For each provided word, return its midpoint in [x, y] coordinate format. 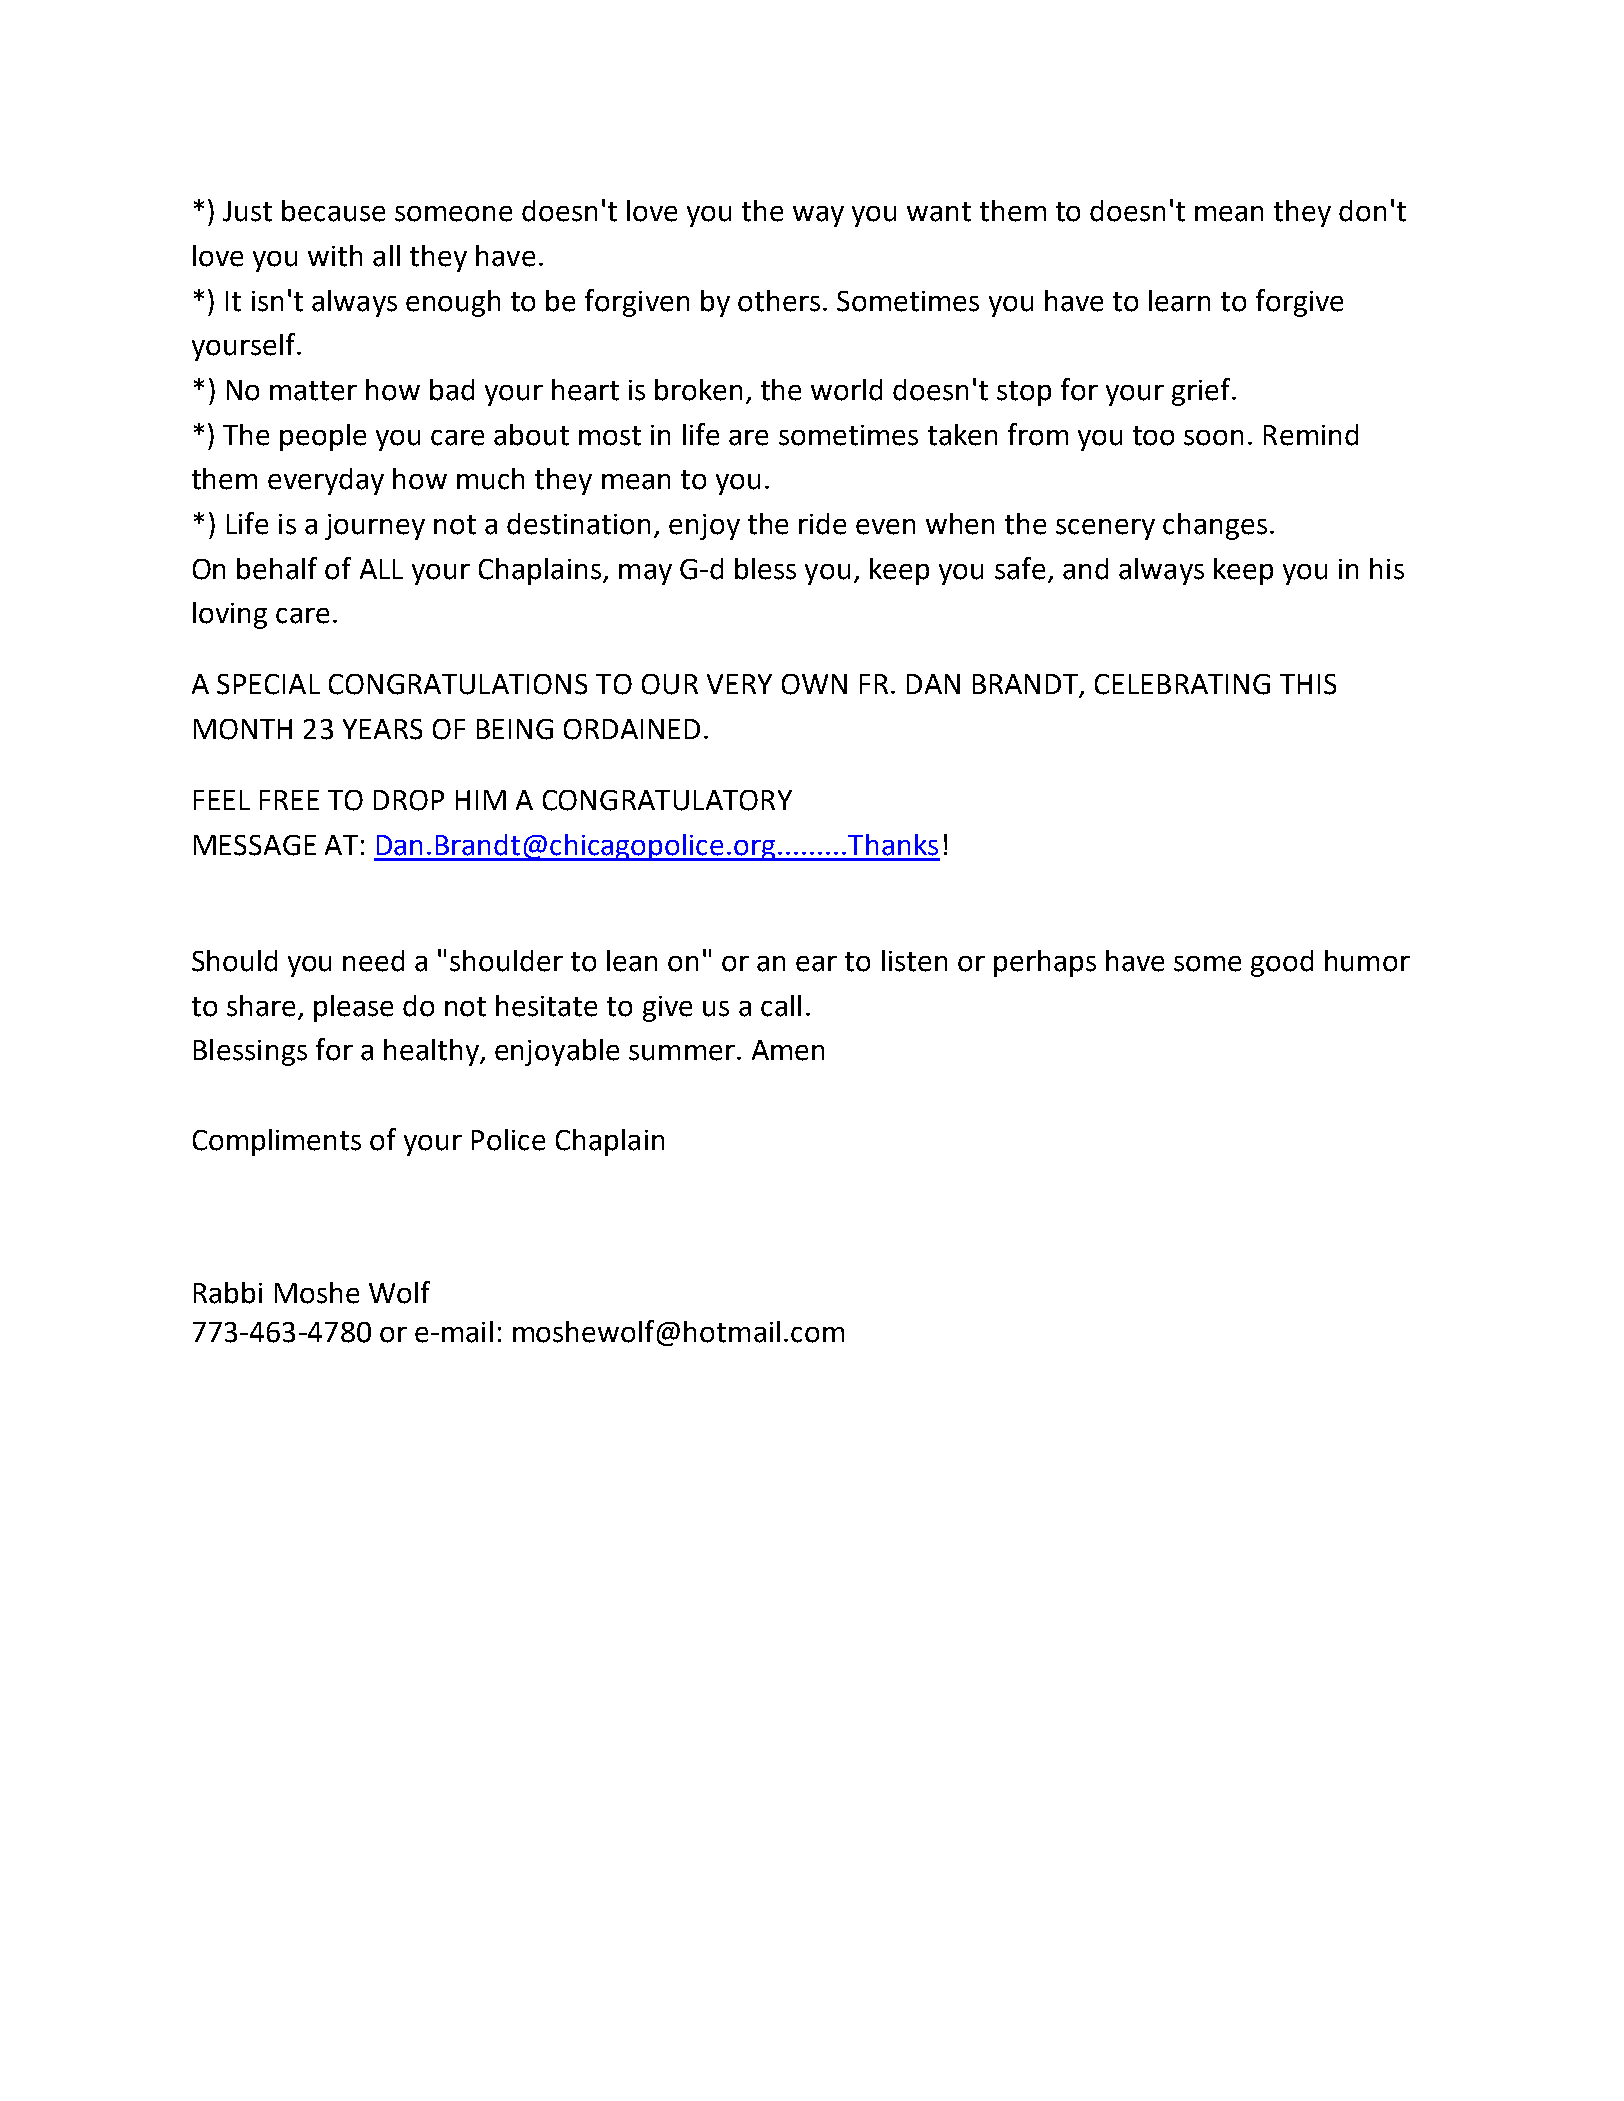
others [779, 301]
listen [914, 961]
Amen [788, 1050]
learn [1179, 301]
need [373, 961]
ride [822, 524]
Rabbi [228, 1293]
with [335, 256]
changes [1215, 526]
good [1282, 963]
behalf [277, 568]
